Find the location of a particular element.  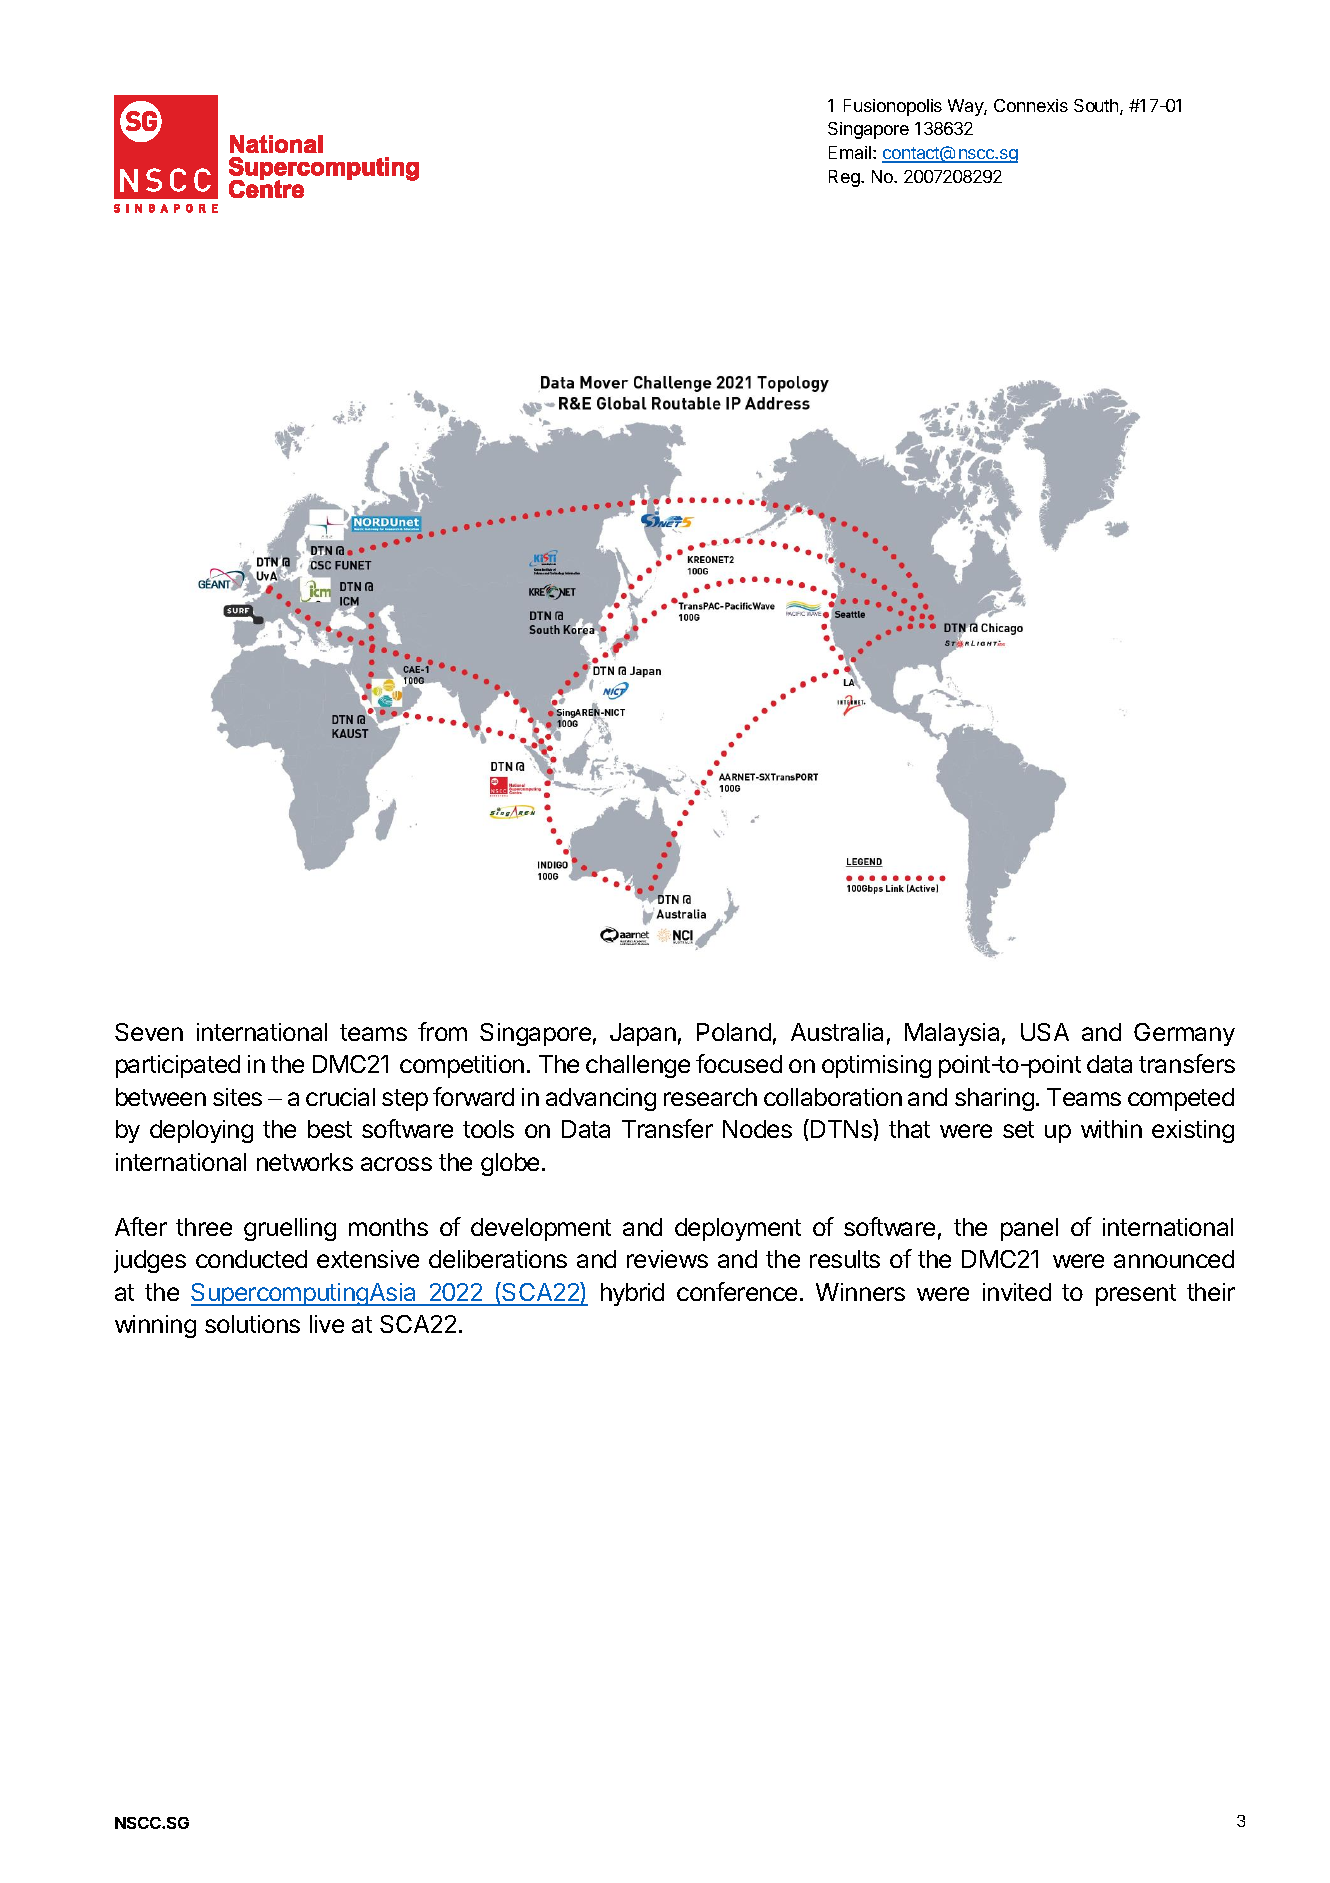

Email is located at coordinates (851, 152).
